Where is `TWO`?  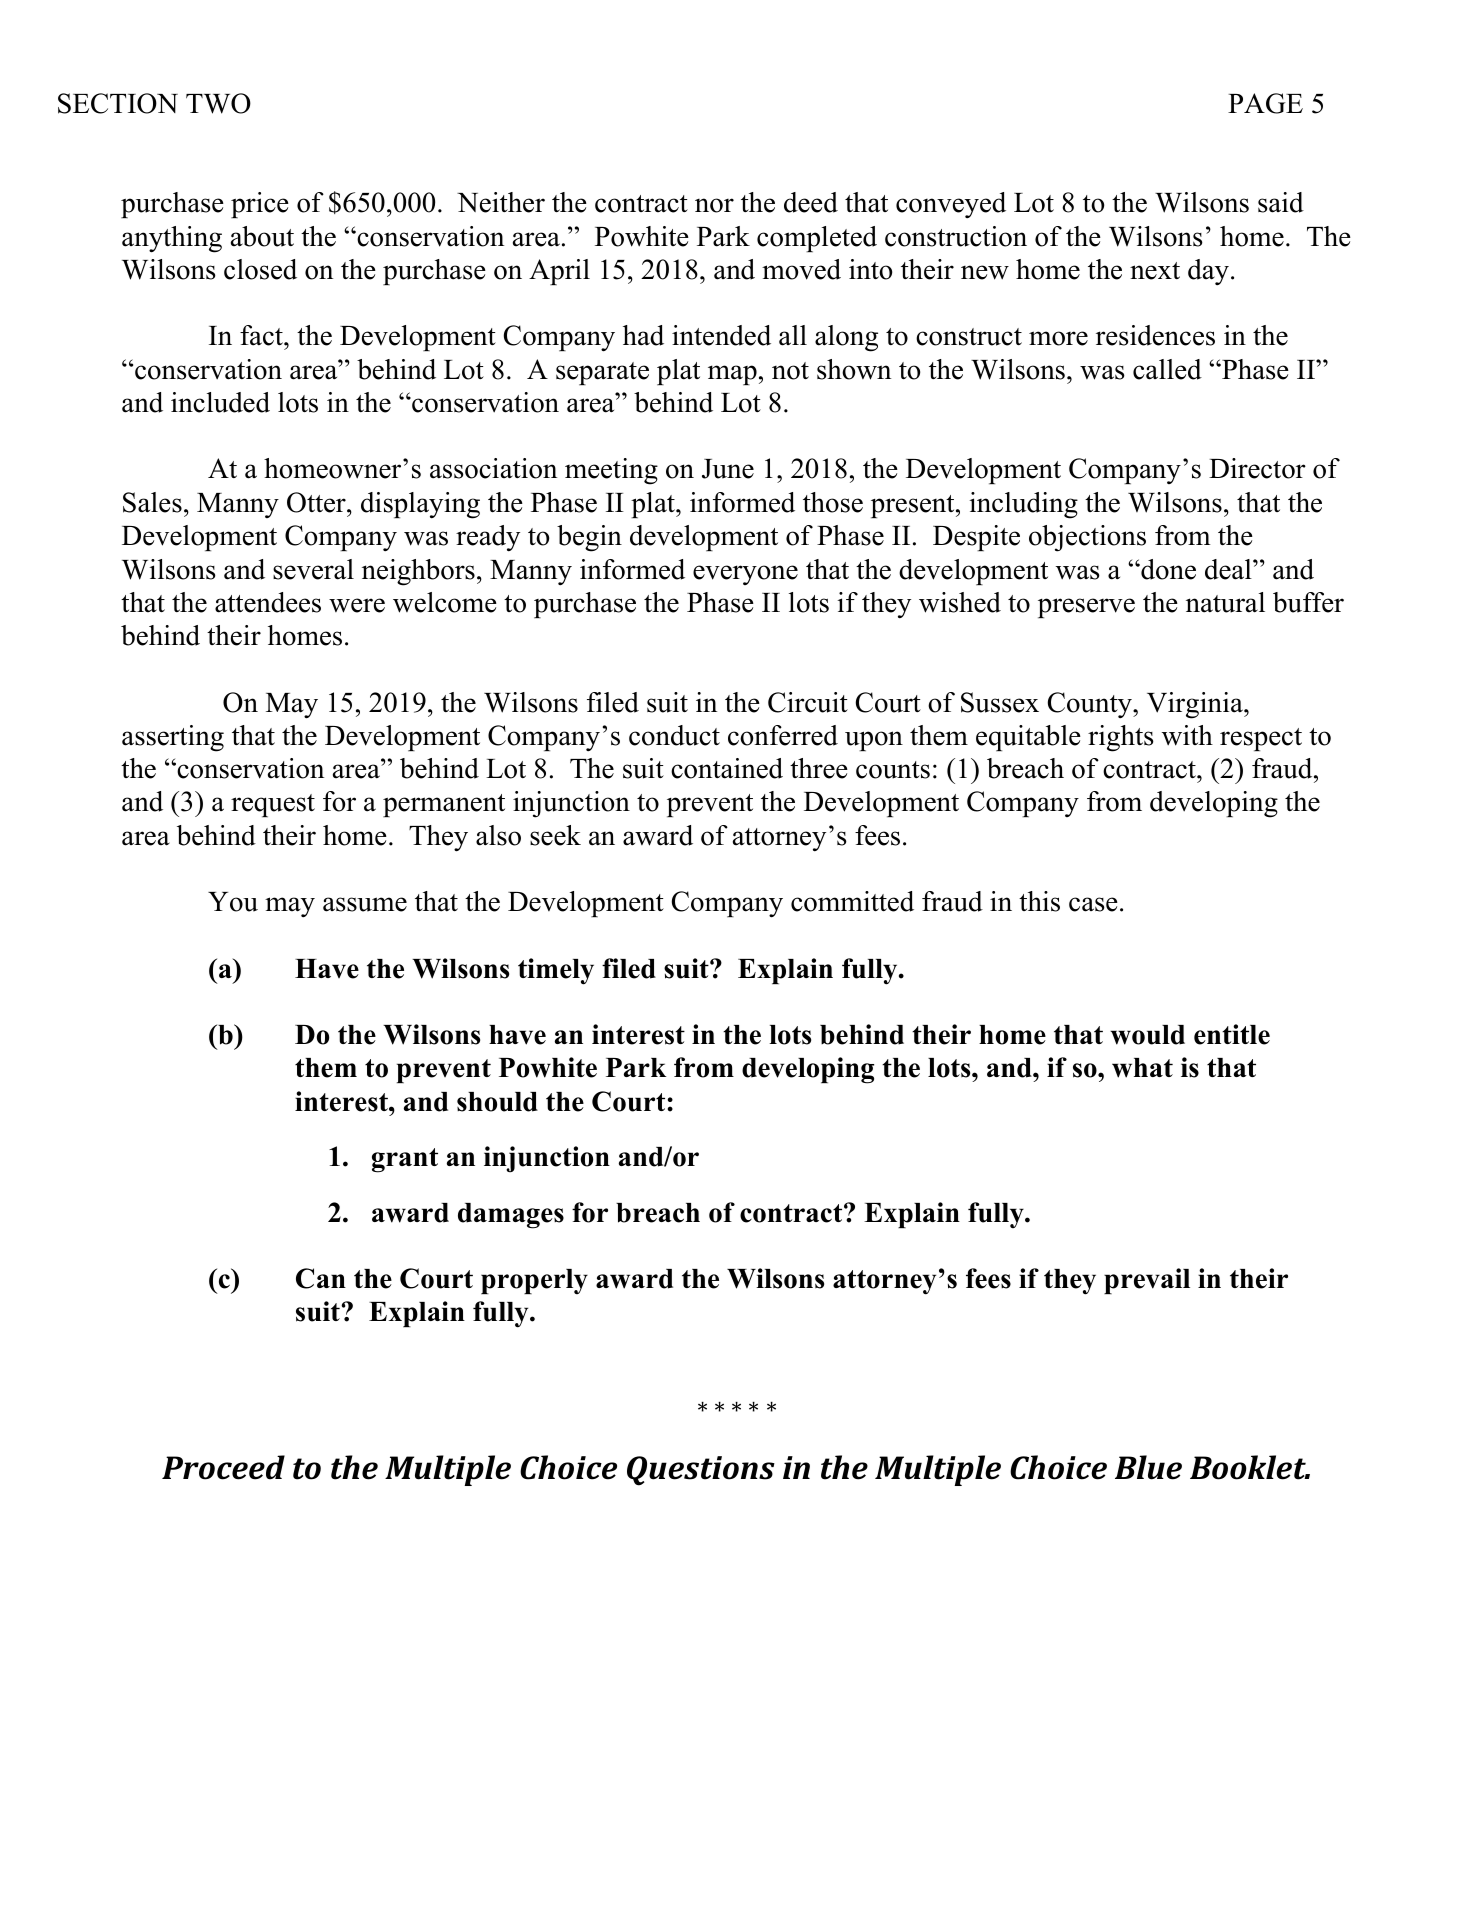
TWO is located at coordinates (218, 103).
